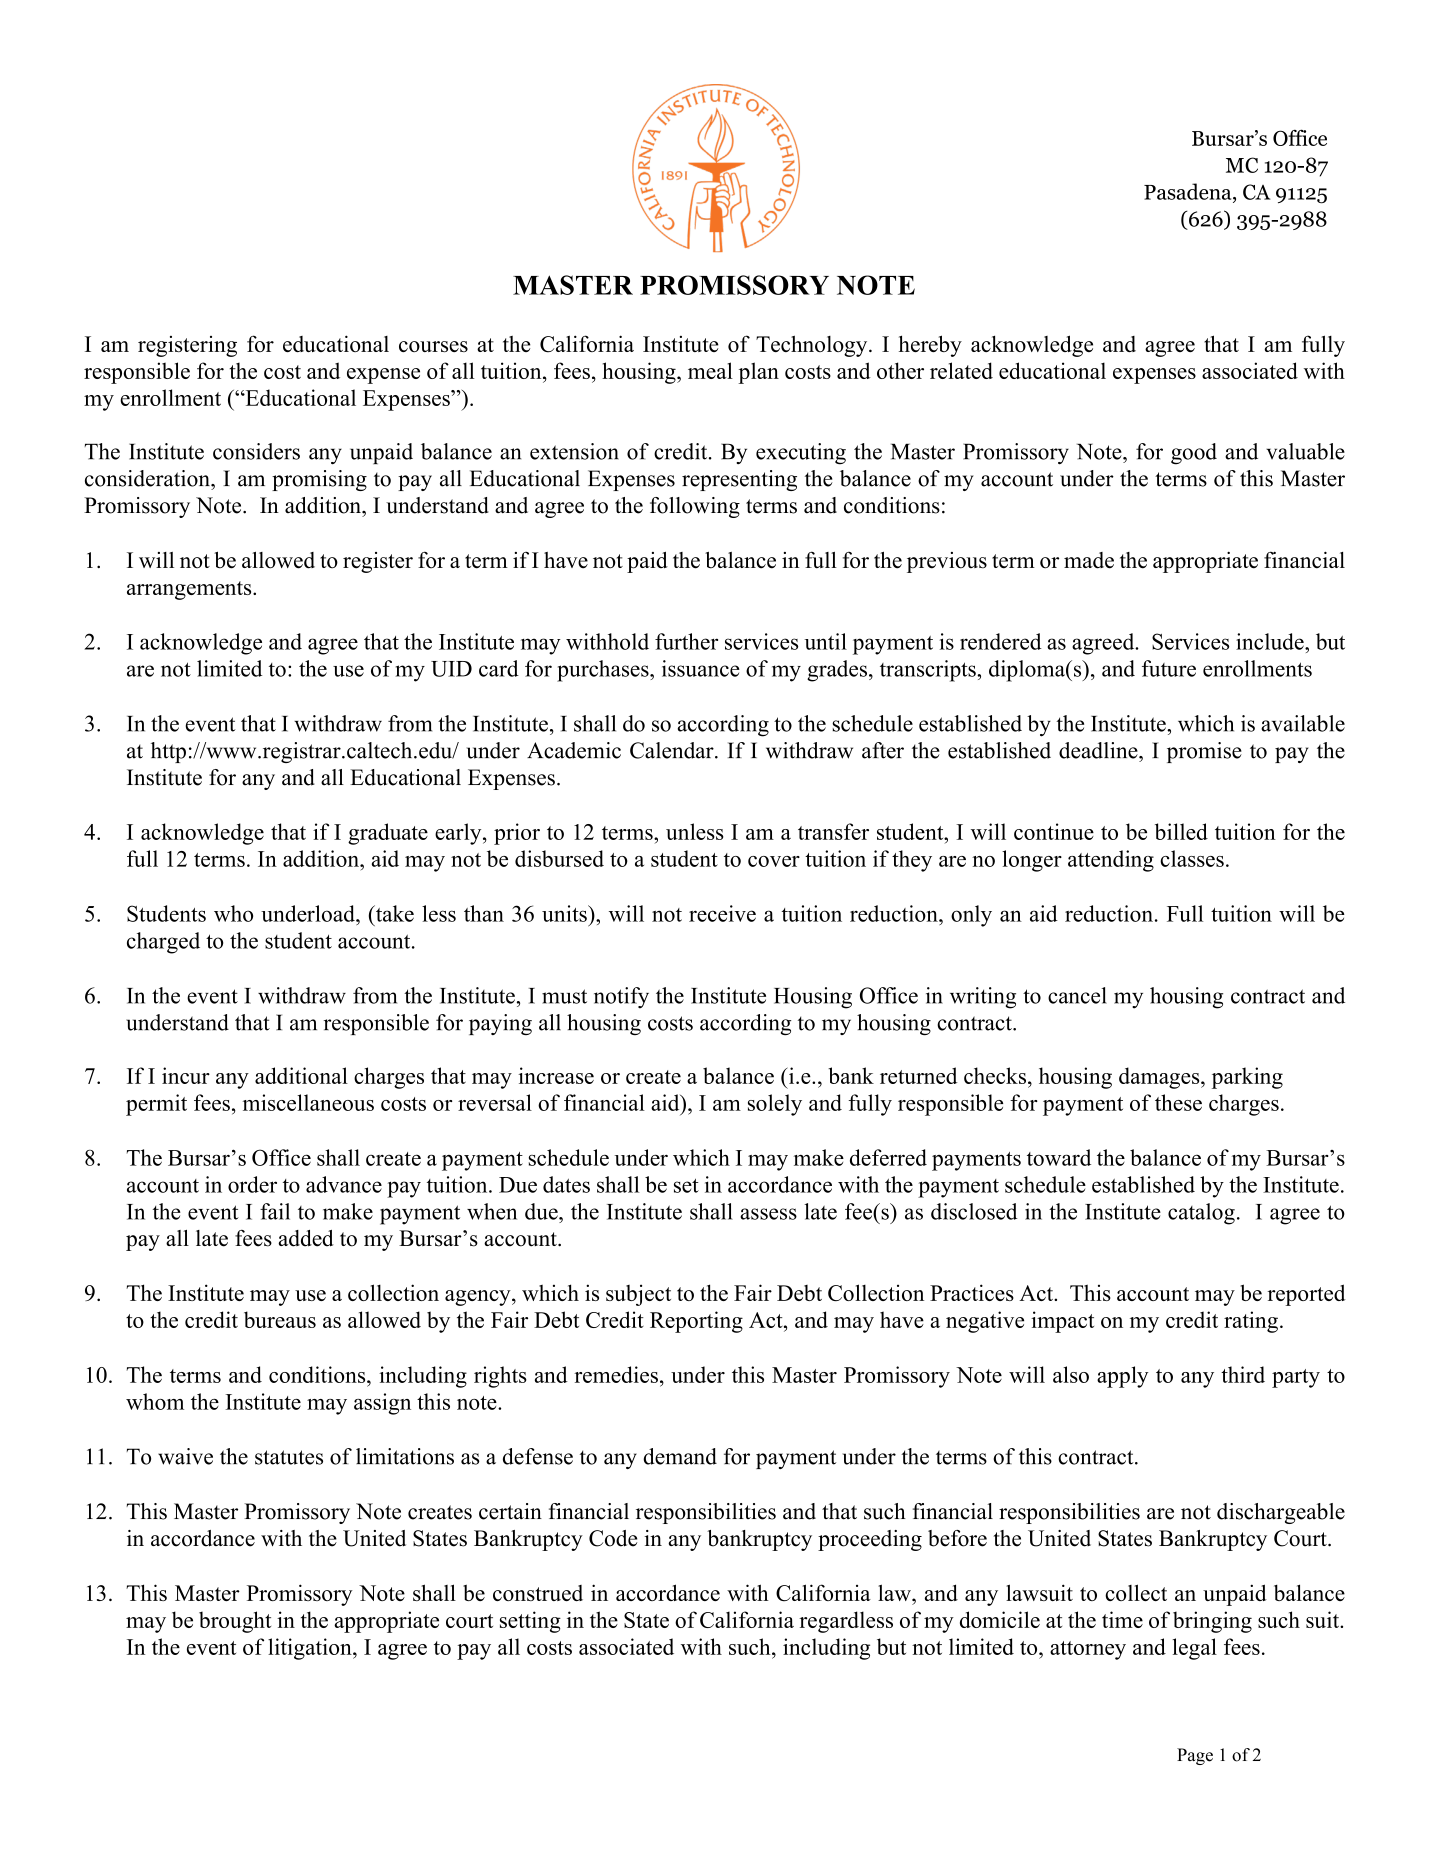 This page has height=1849, width=1429. What do you see at coordinates (530, 1622) in the page?
I see `setting` at bounding box center [530, 1622].
